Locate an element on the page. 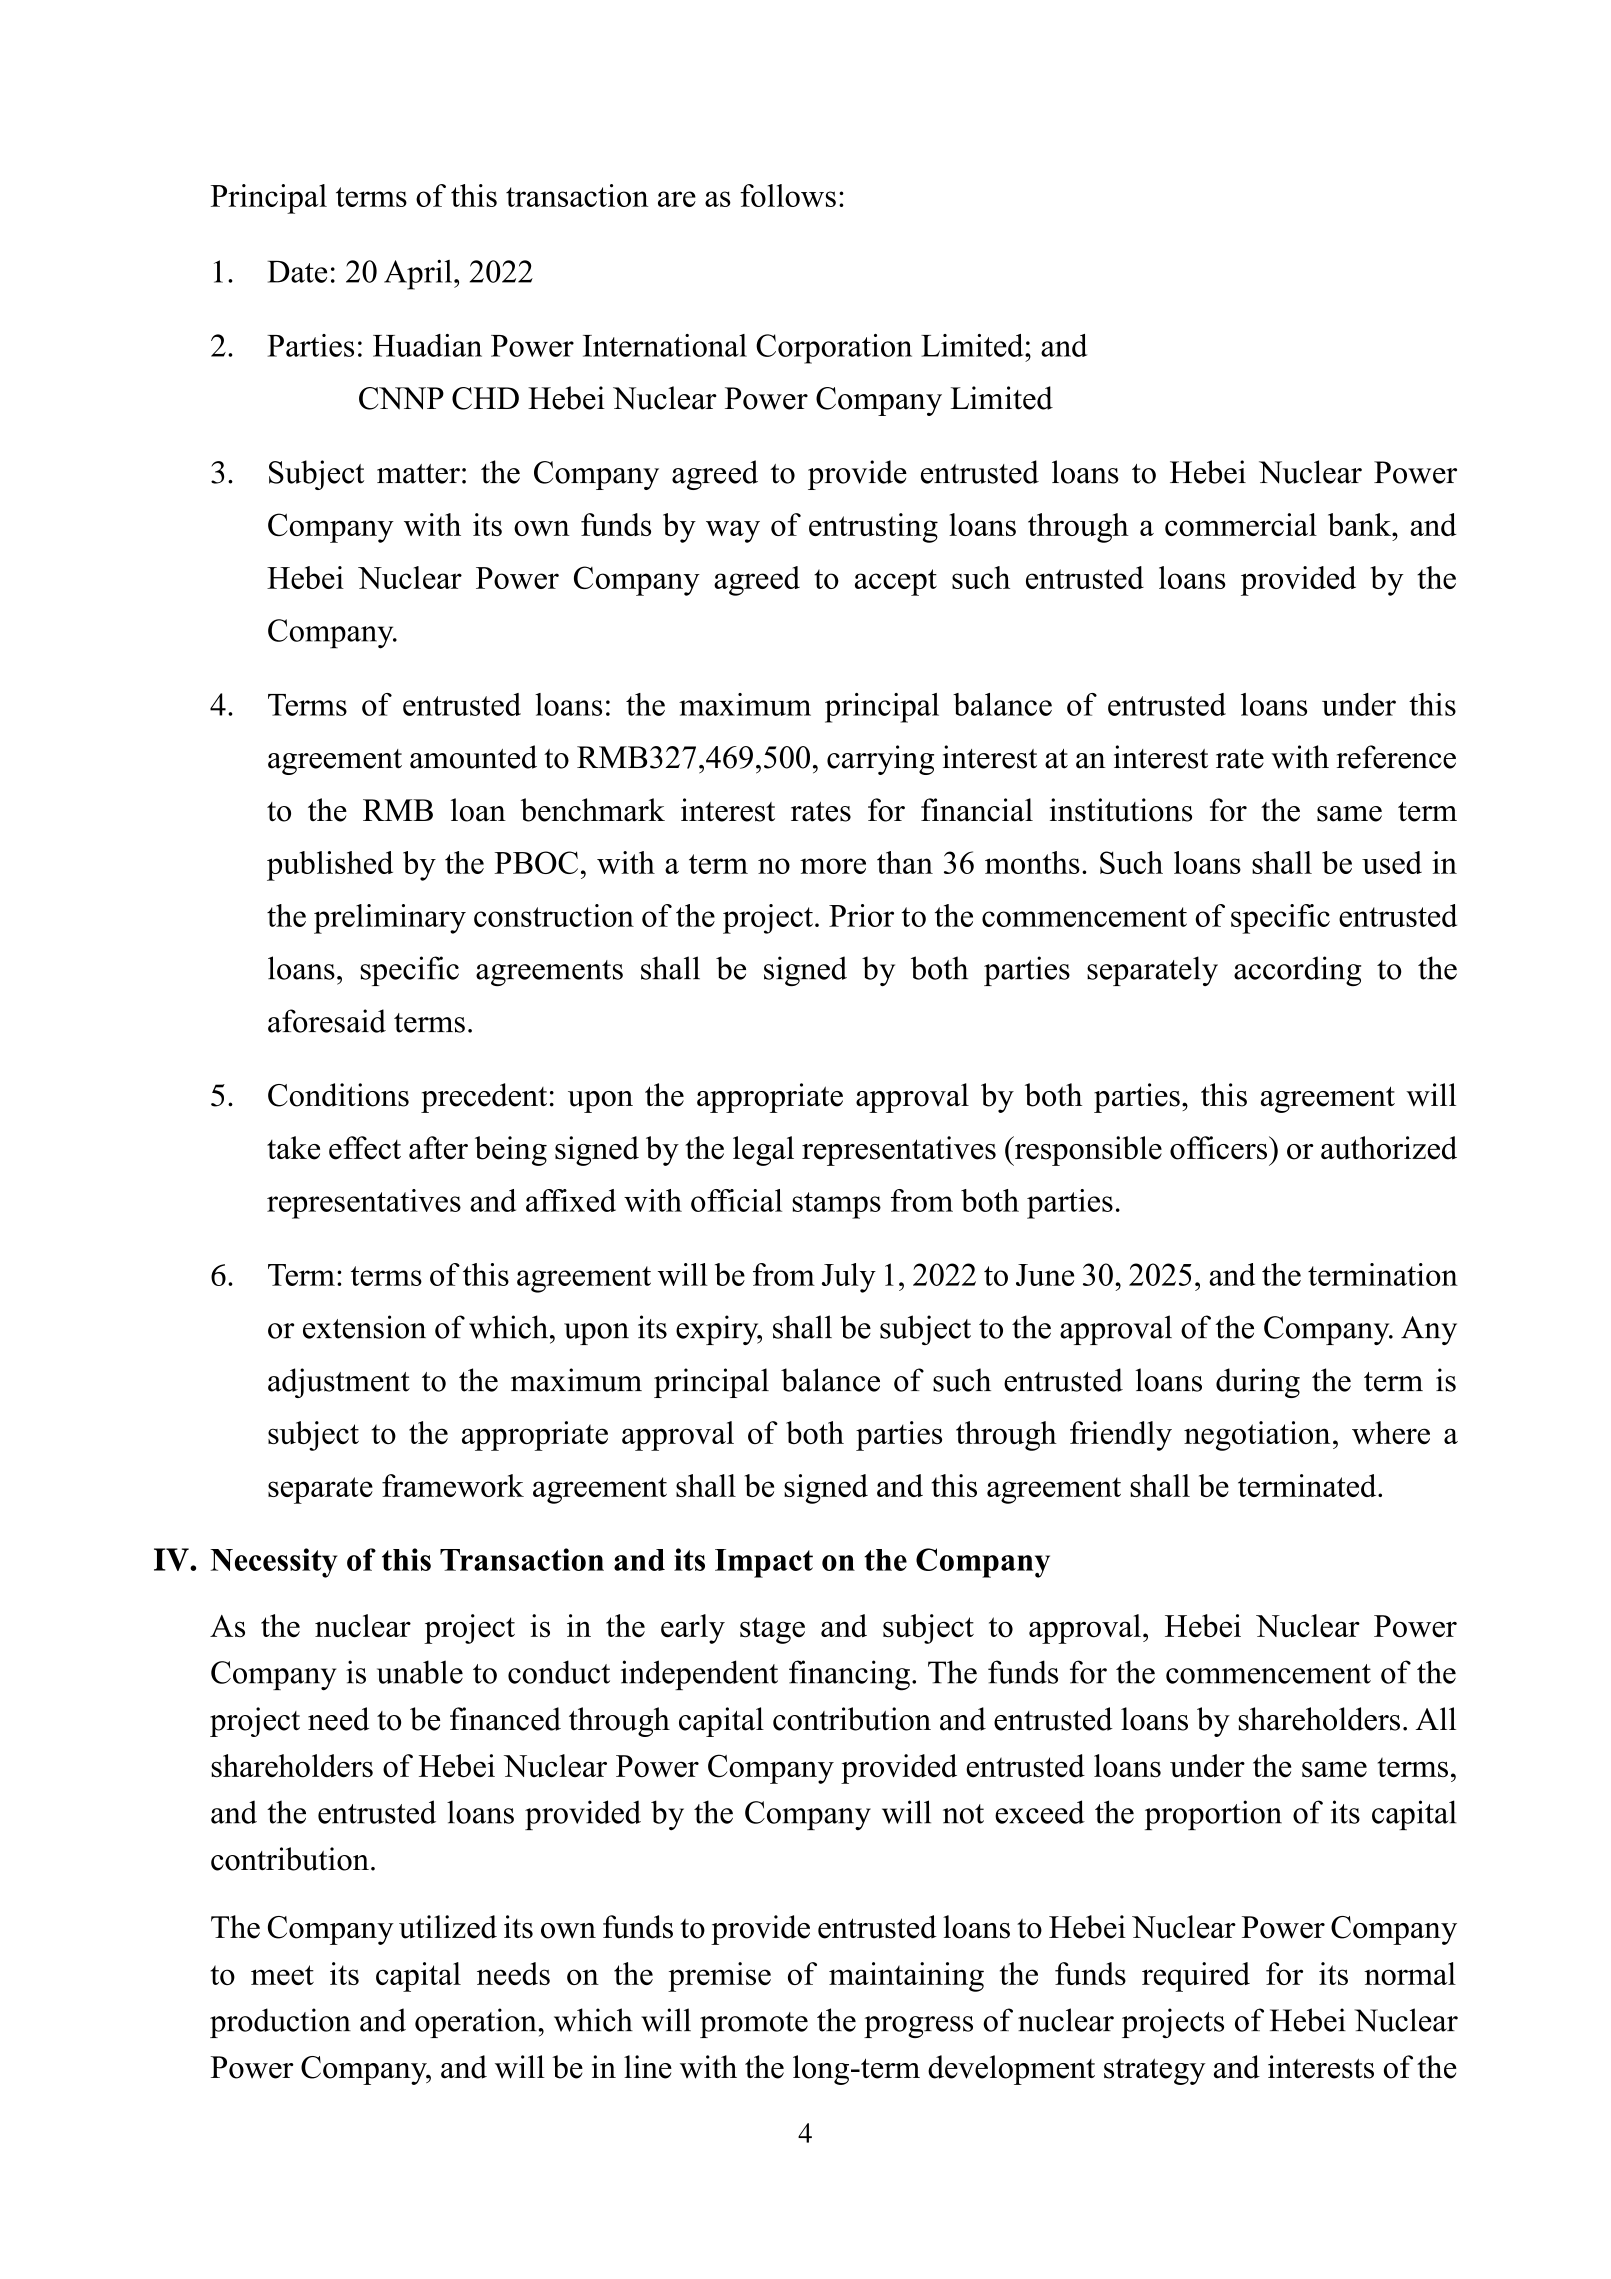 The image size is (1611, 2279). commercial is located at coordinates (1241, 524).
